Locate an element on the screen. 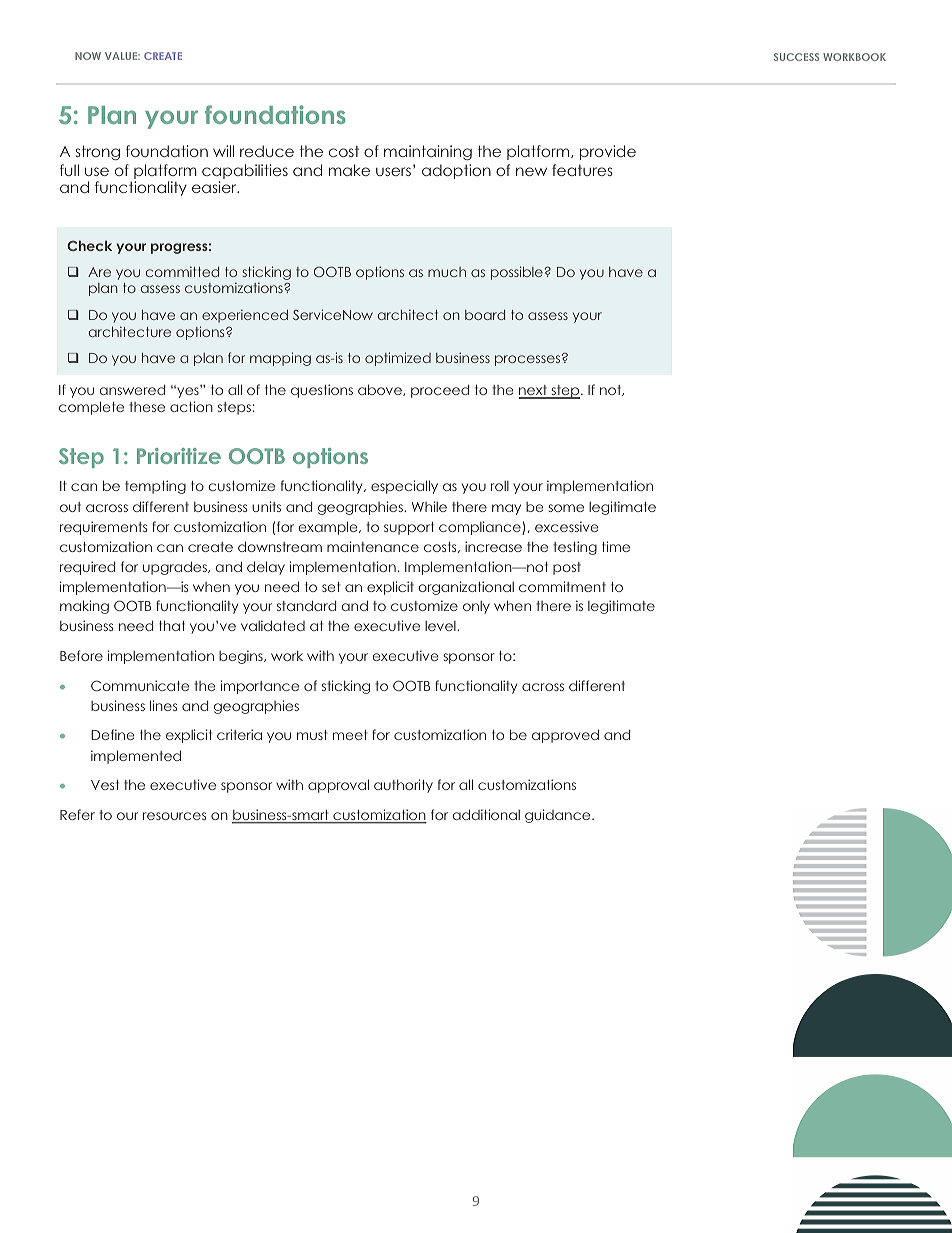  strong is located at coordinates (98, 152).
